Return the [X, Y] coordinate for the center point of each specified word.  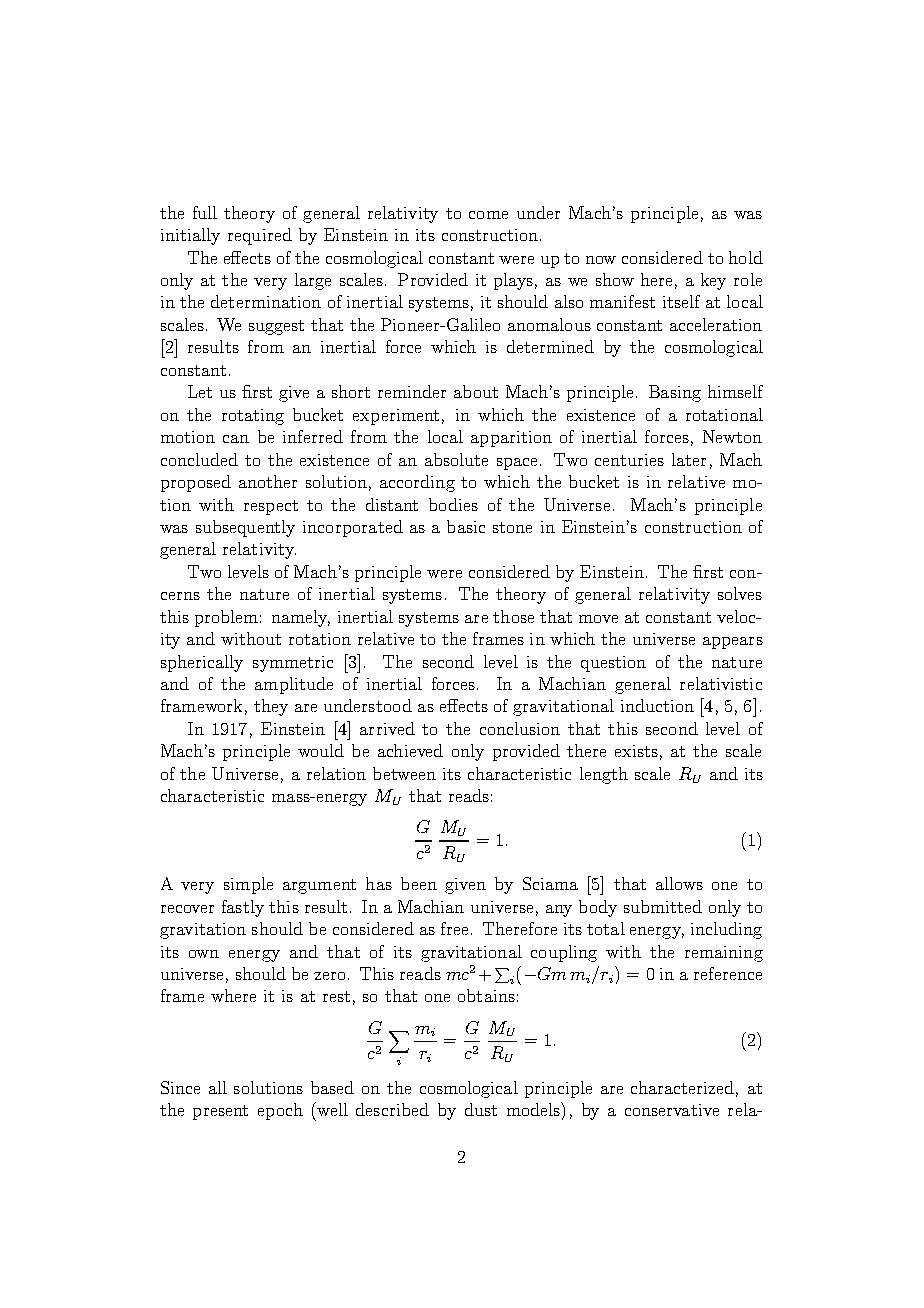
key [713, 281]
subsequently [245, 528]
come [488, 215]
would [321, 750]
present [220, 1112]
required [260, 236]
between [404, 773]
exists [636, 751]
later [689, 459]
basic [466, 526]
